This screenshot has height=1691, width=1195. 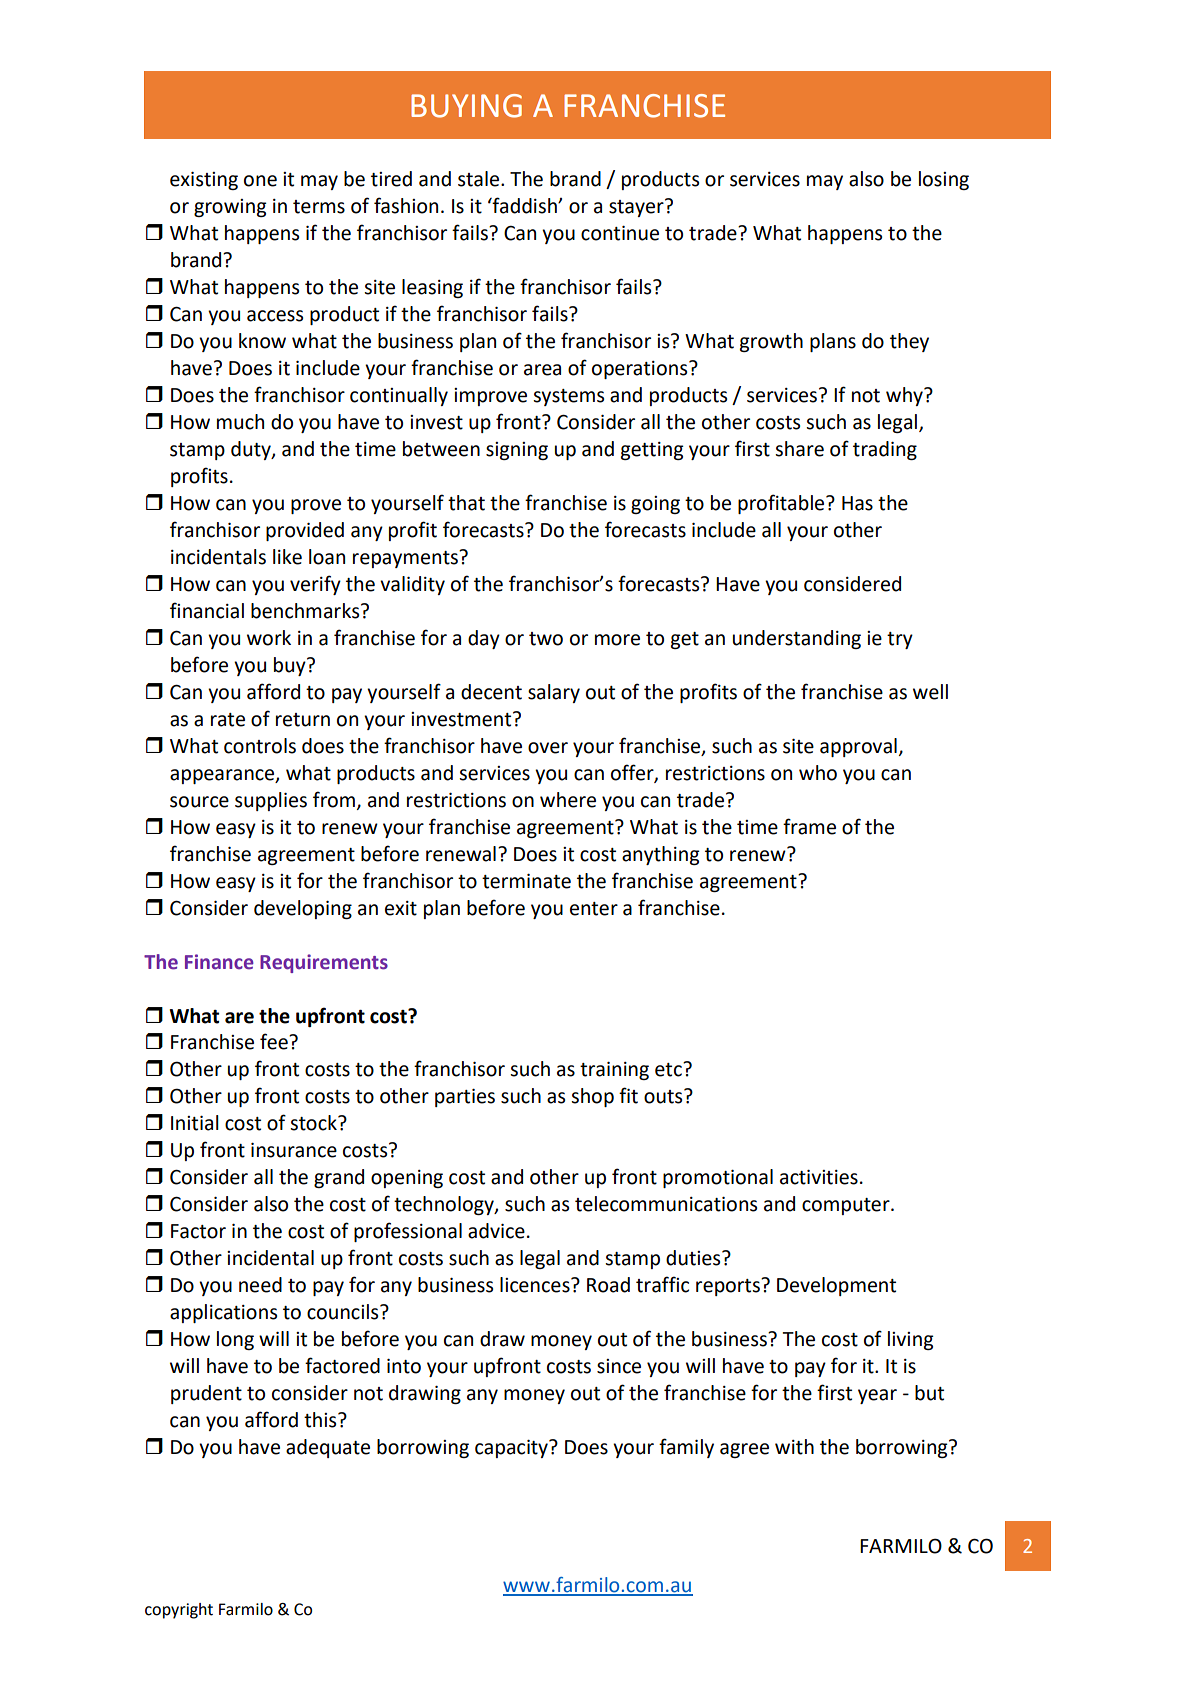 What do you see at coordinates (179, 1611) in the screenshot?
I see `copyright` at bounding box center [179, 1611].
